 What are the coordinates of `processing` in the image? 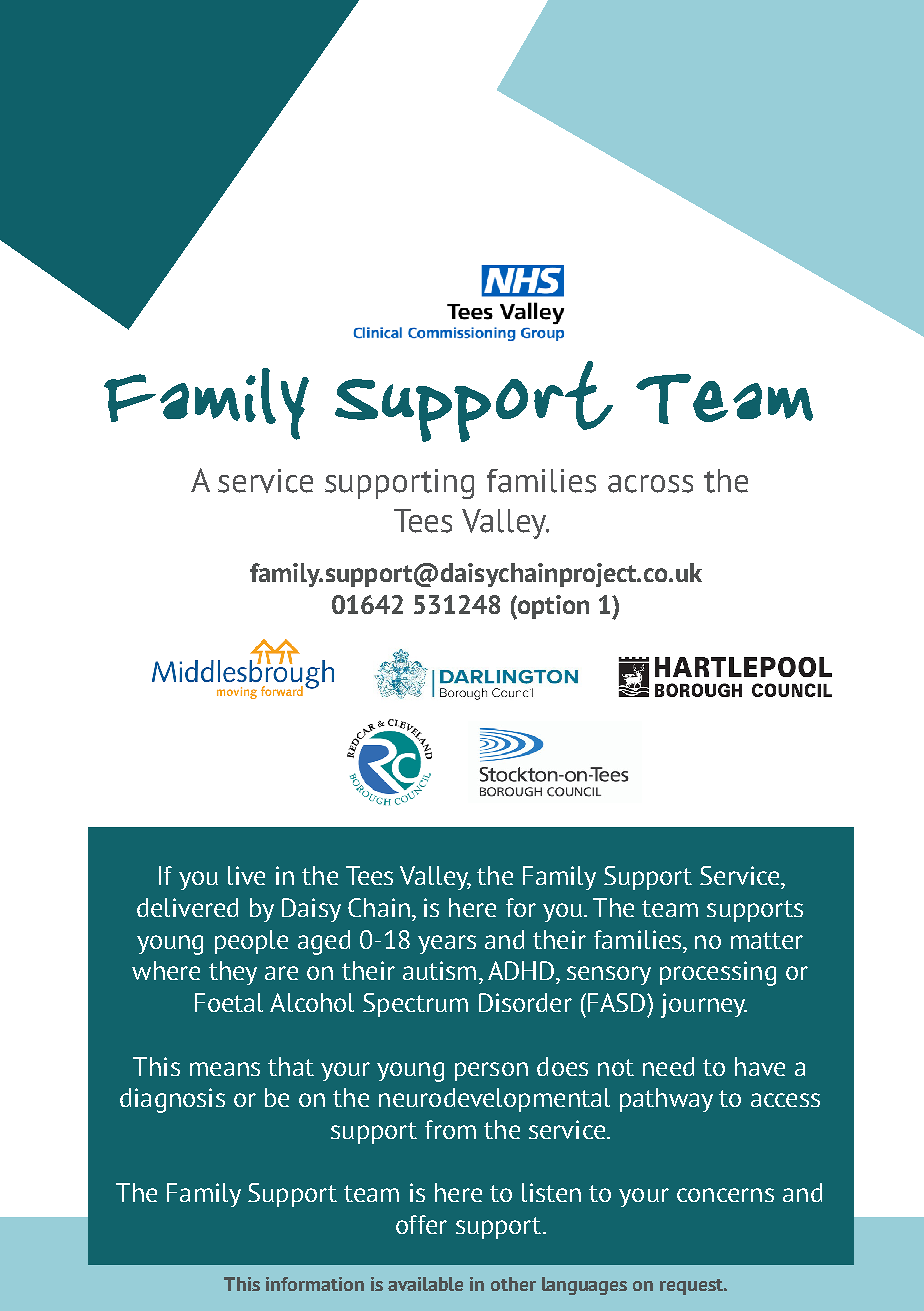 It's located at (718, 973).
